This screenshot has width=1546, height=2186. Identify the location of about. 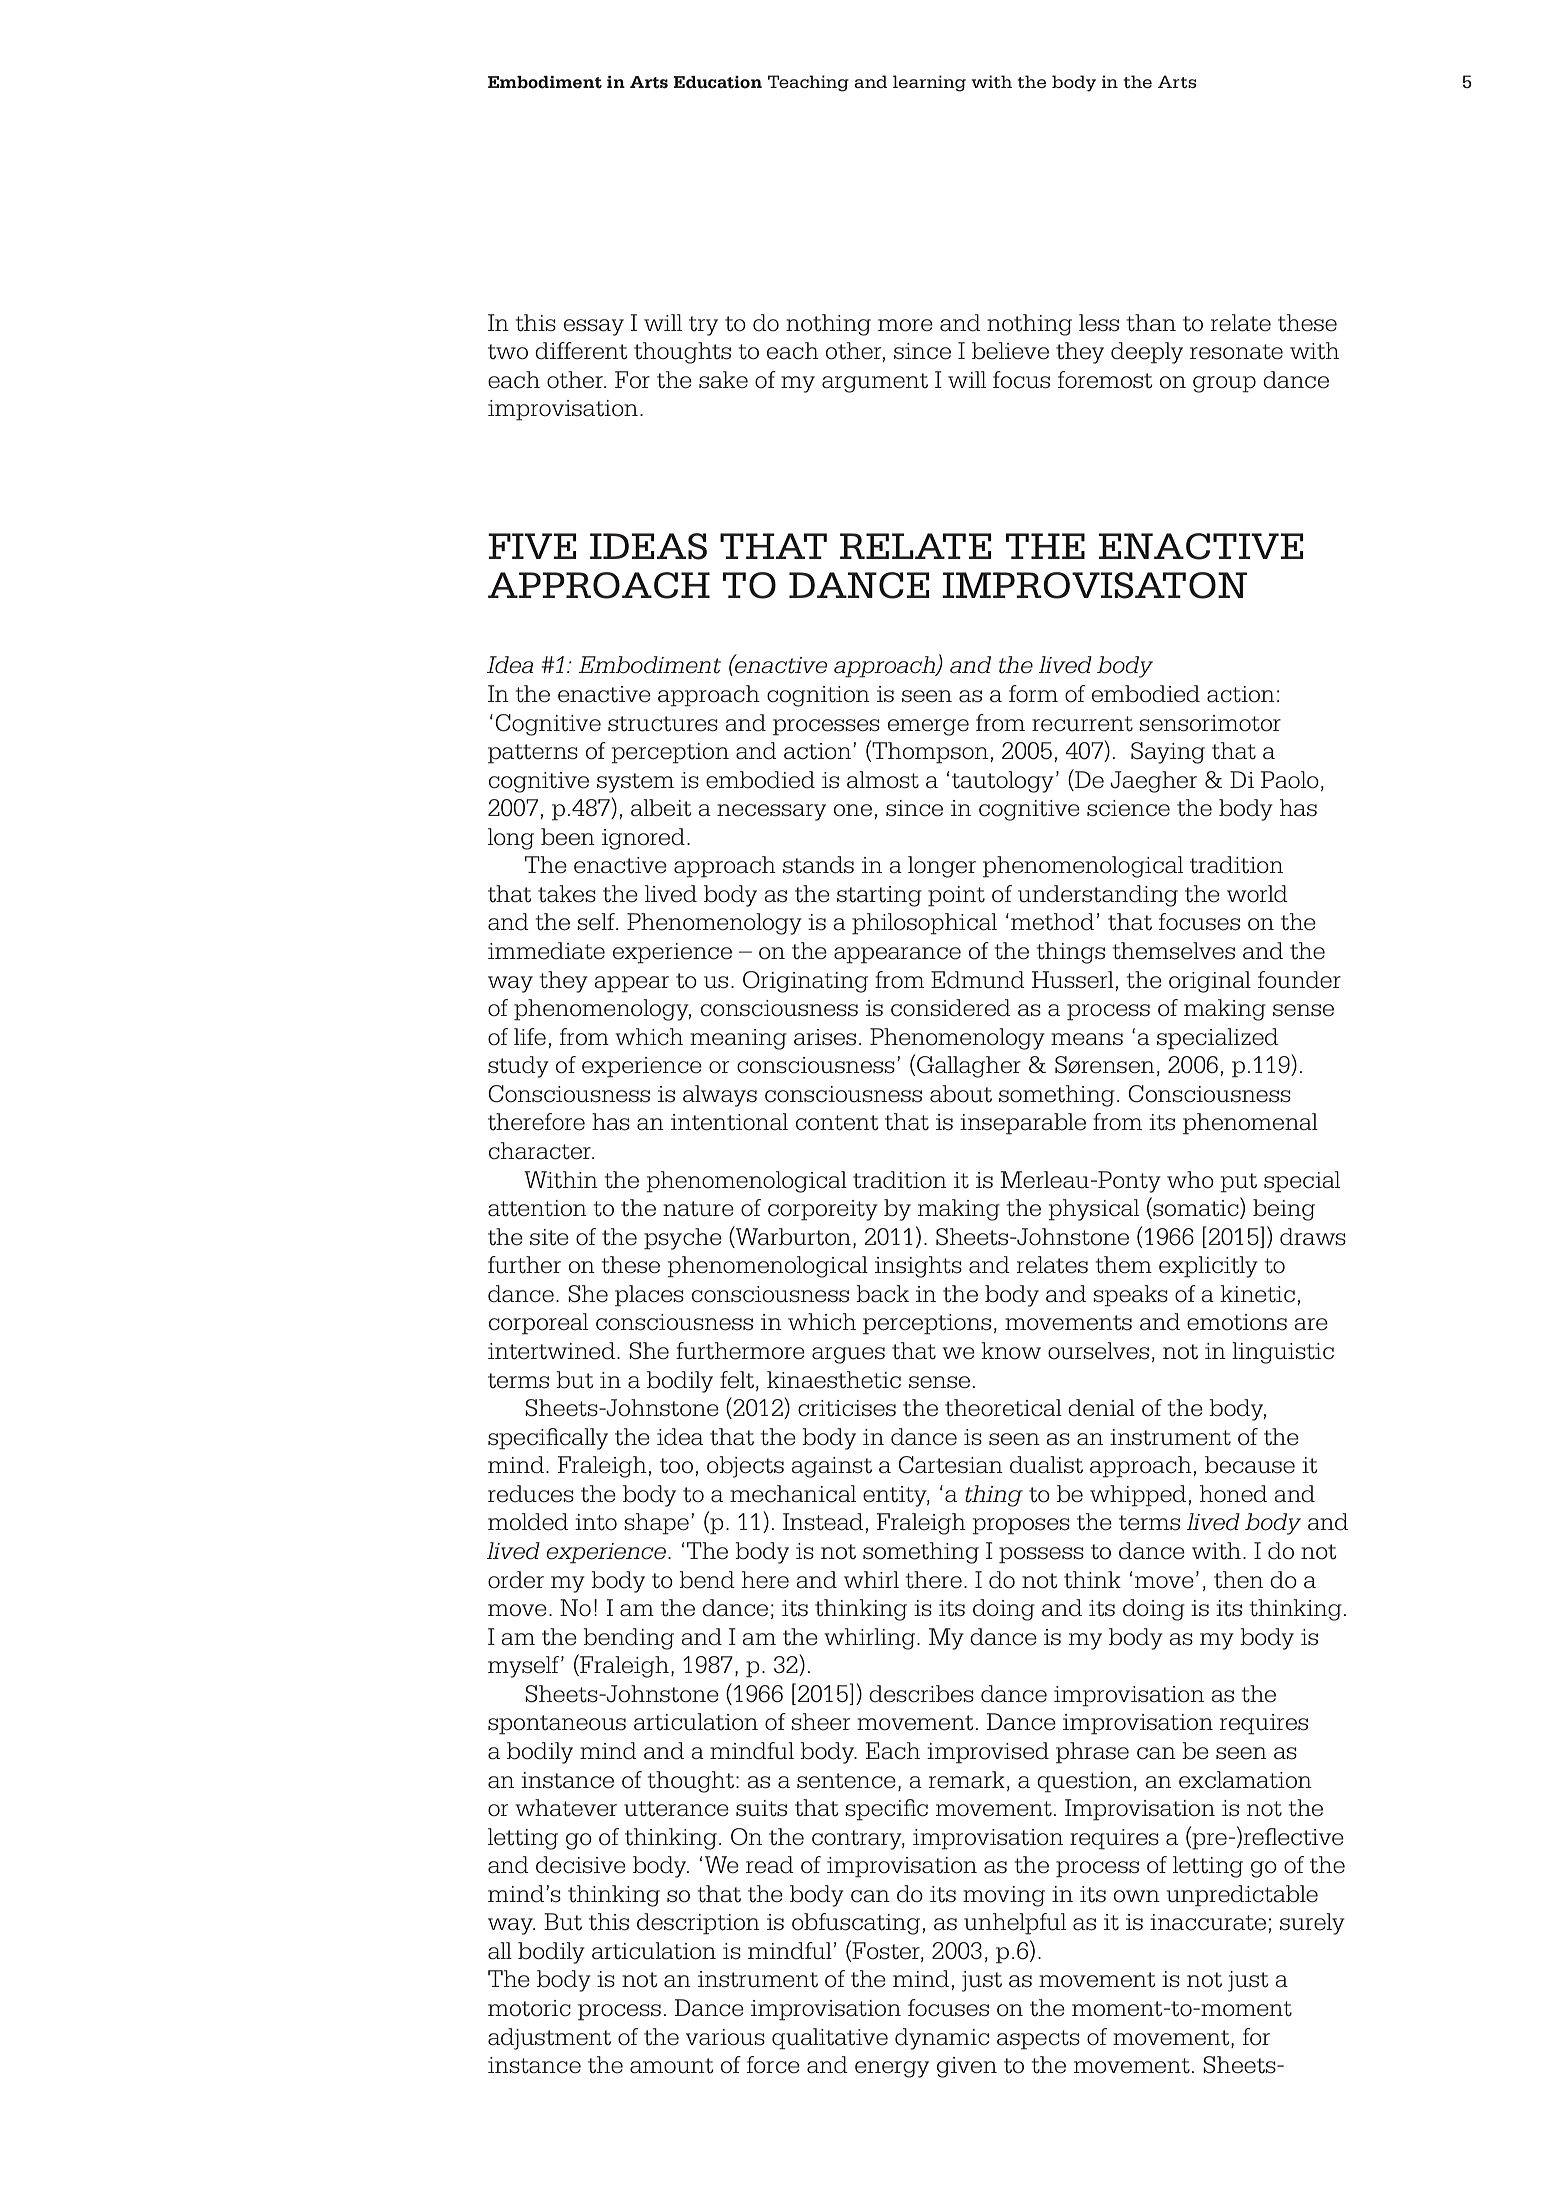
(961, 1094).
